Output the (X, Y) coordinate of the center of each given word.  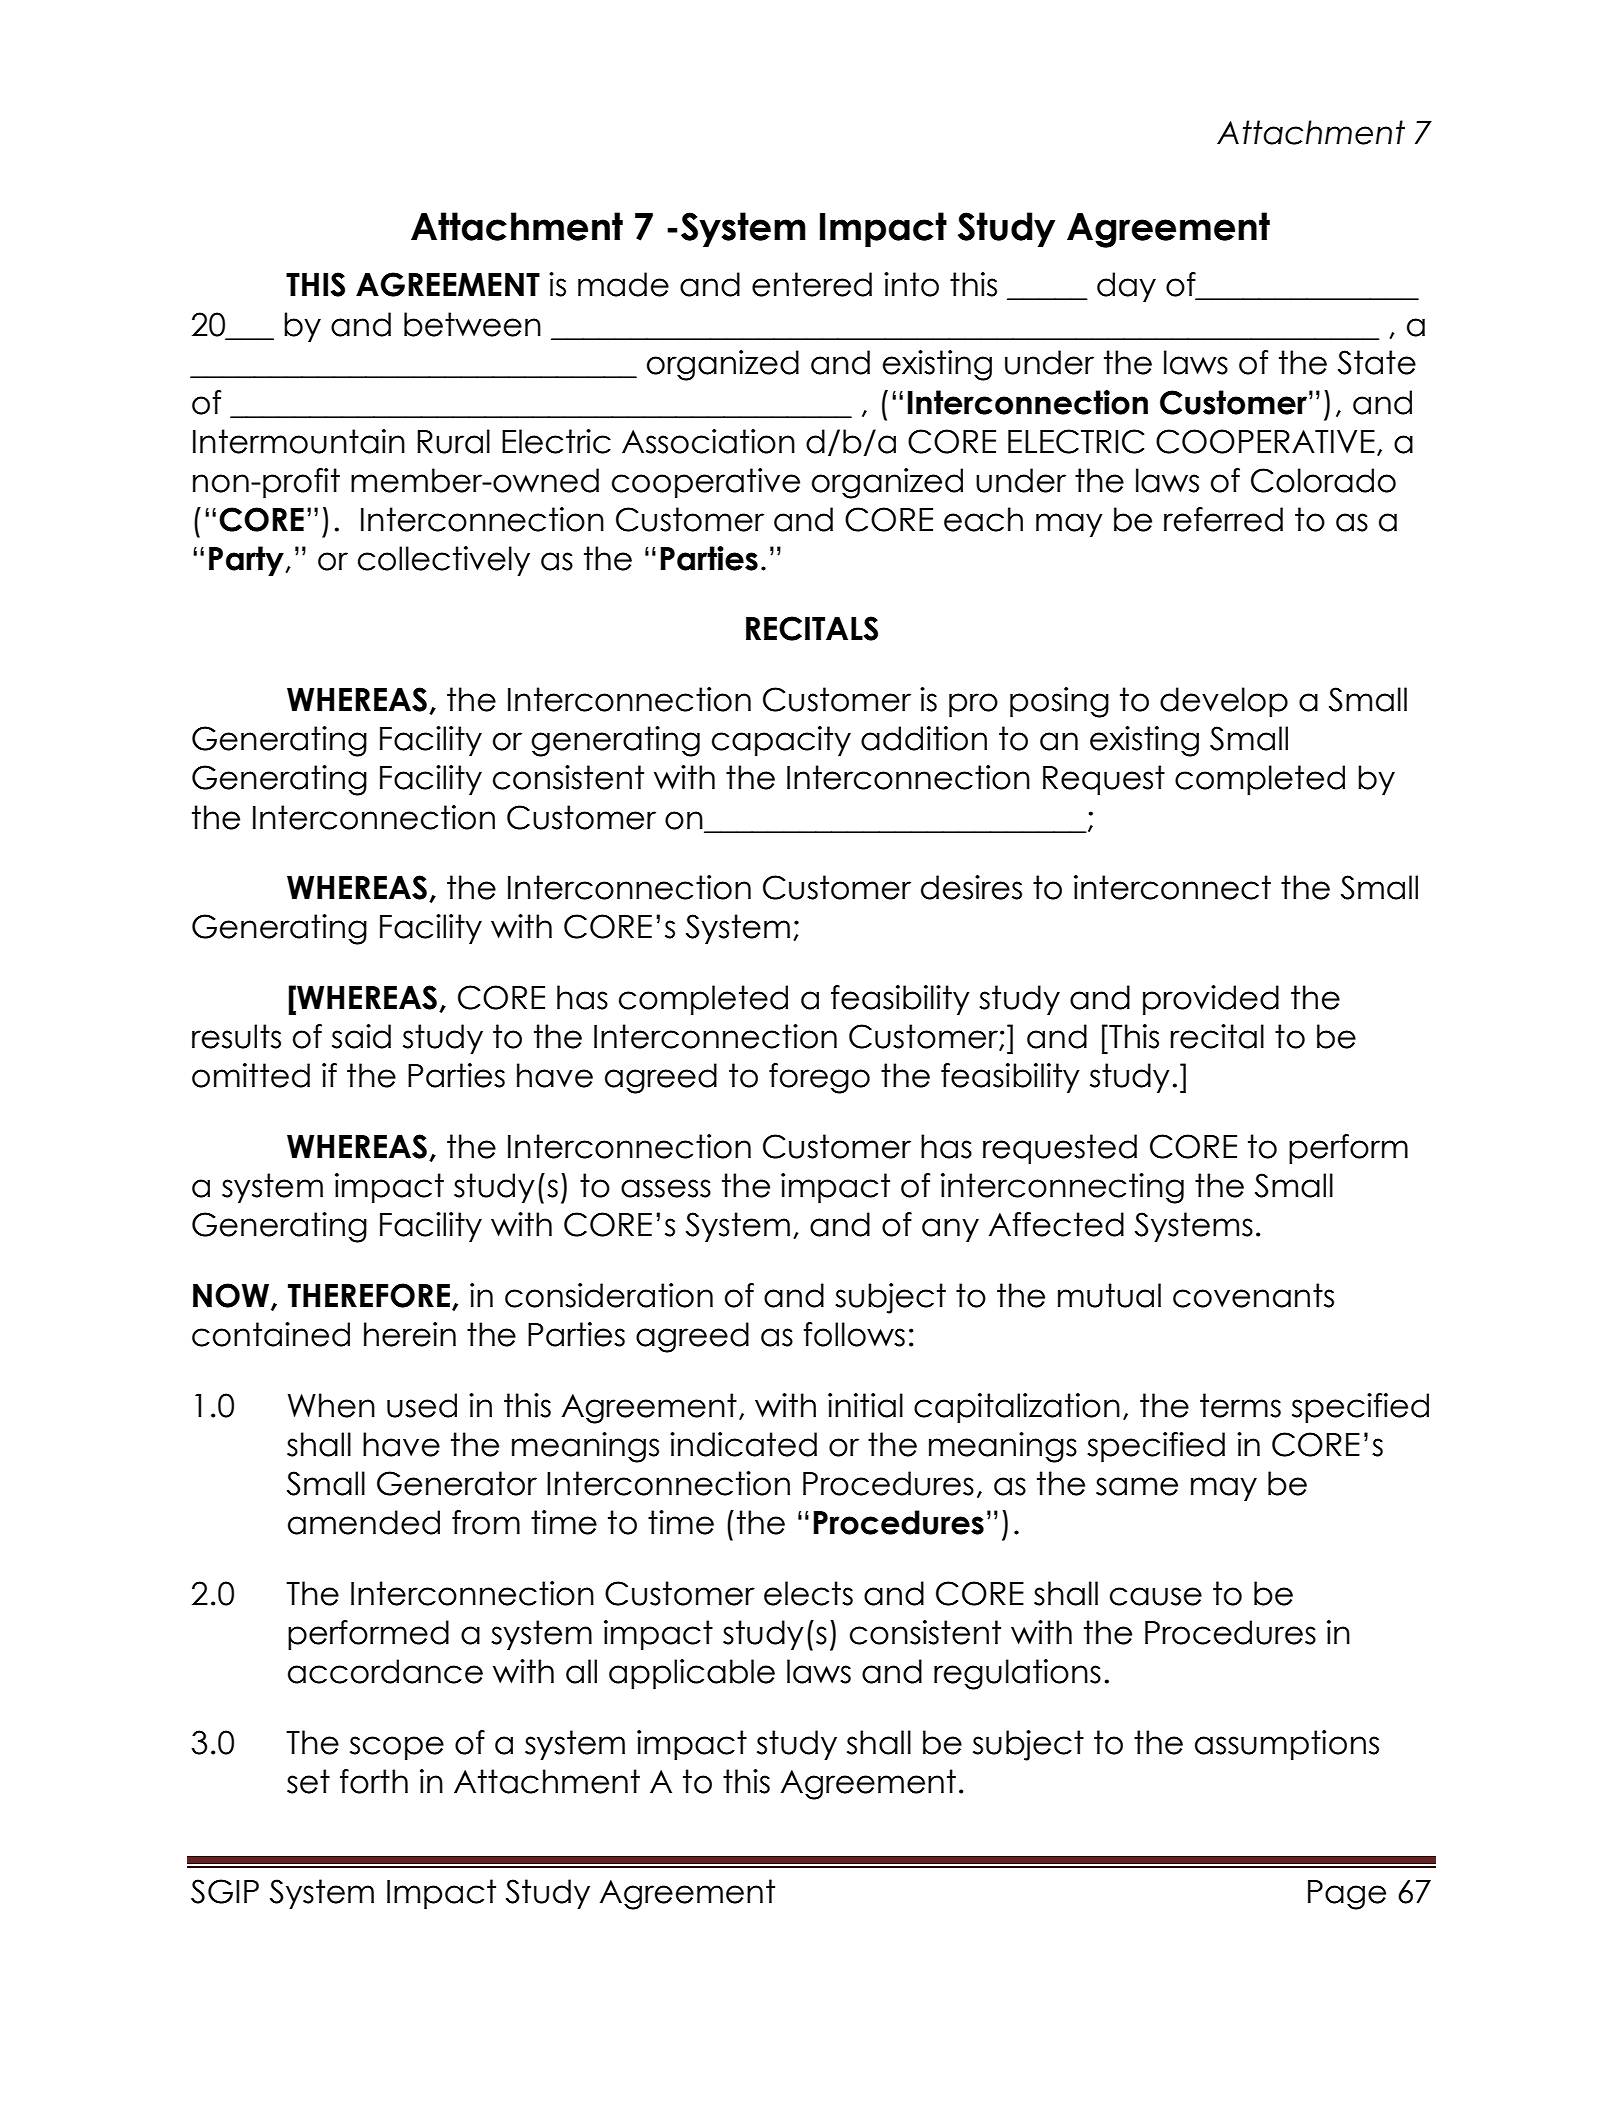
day (1126, 287)
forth (374, 1781)
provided (1211, 1000)
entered (812, 284)
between (472, 324)
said (361, 1036)
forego (819, 1078)
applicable (692, 1674)
